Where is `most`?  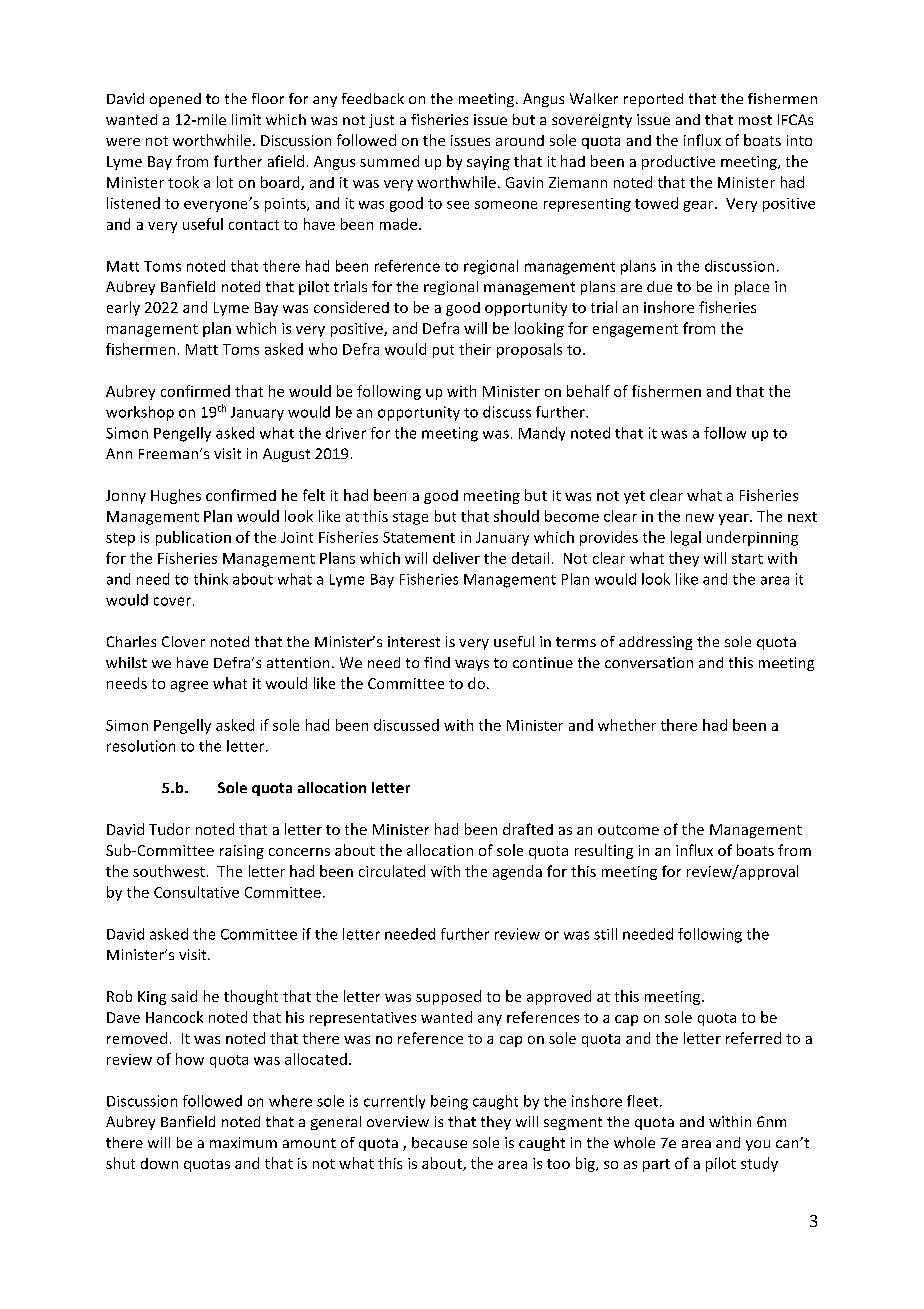 most is located at coordinates (755, 120).
